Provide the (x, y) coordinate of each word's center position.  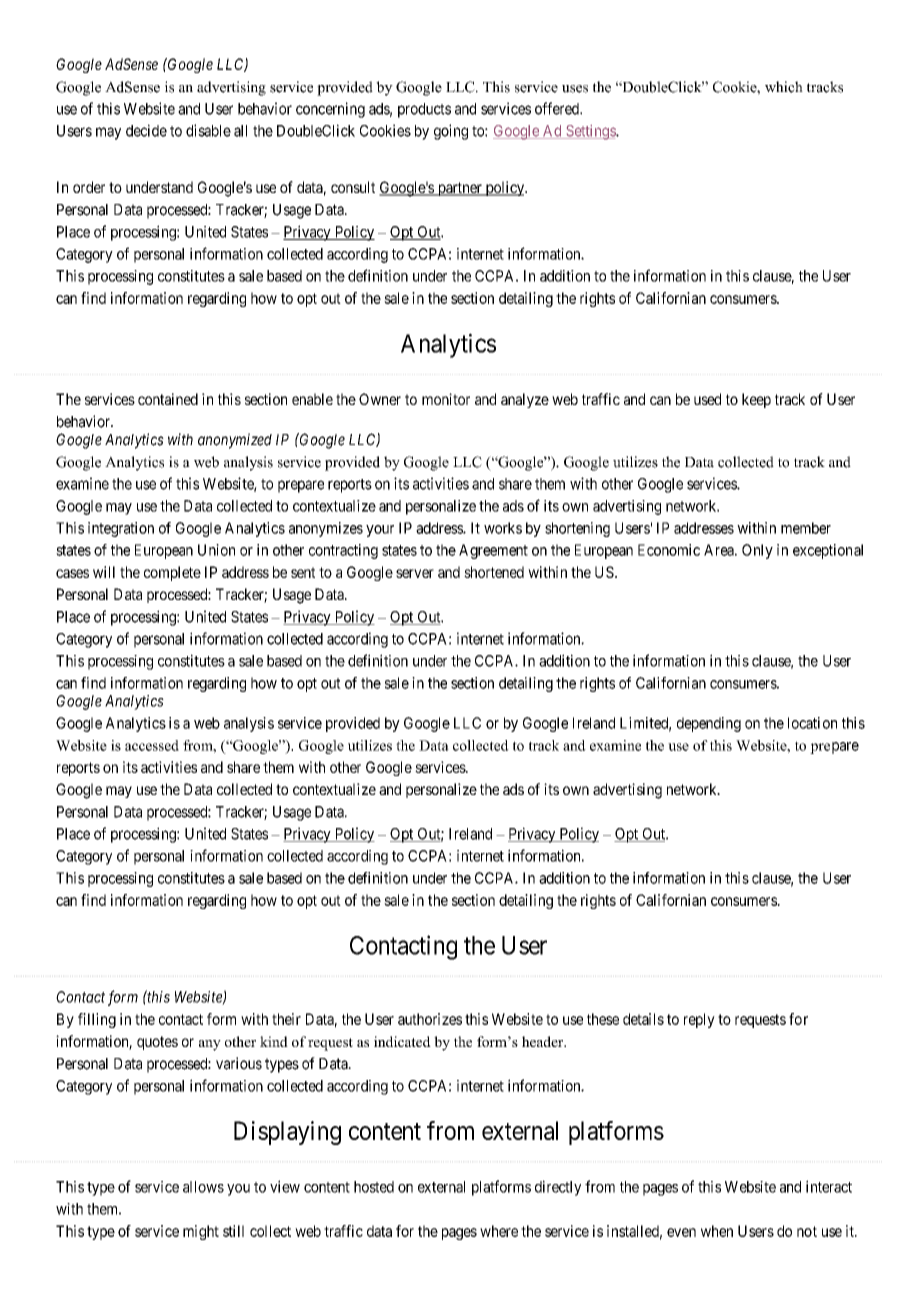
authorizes (430, 1019)
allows (203, 1187)
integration (121, 529)
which (784, 87)
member (806, 528)
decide (146, 130)
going (451, 132)
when (717, 1231)
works (503, 528)
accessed (152, 745)
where (499, 1231)
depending (709, 724)
